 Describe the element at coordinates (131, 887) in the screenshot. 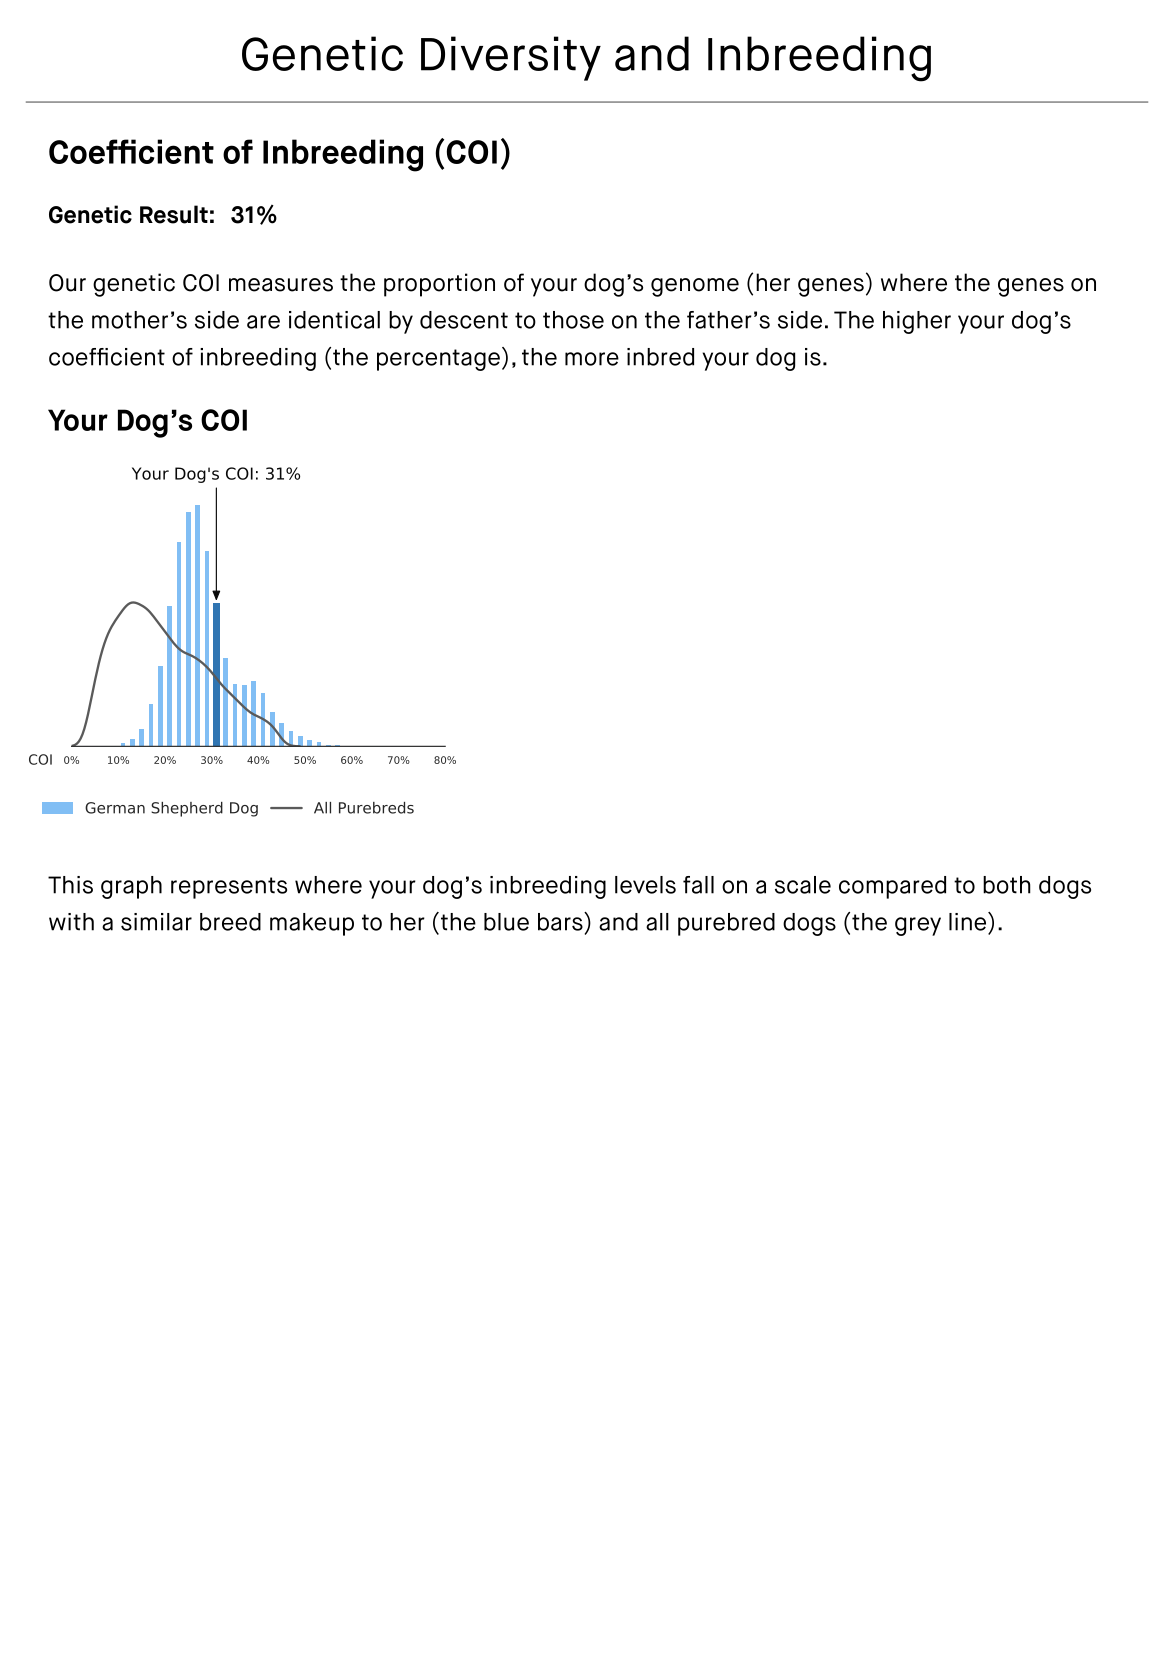

I see `graph` at that location.
